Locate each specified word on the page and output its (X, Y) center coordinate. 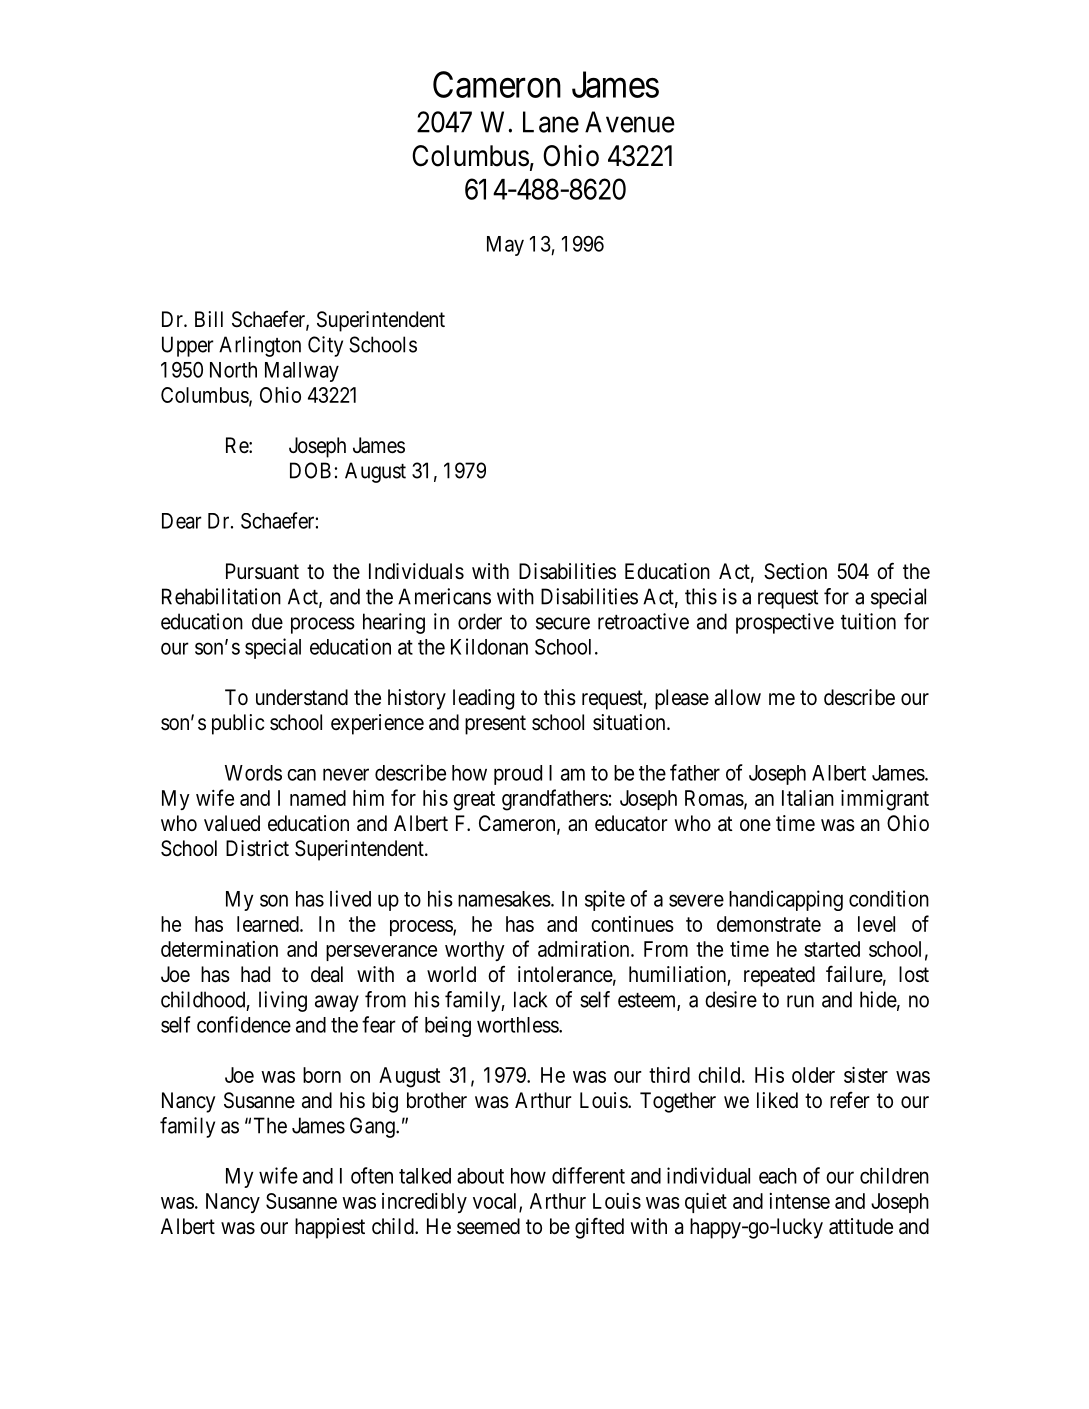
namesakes (504, 899)
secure (563, 623)
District (257, 848)
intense (800, 1201)
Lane (551, 122)
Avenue (630, 122)
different (588, 1175)
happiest (330, 1228)
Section (795, 571)
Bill (209, 319)
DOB (310, 470)
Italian (808, 798)
